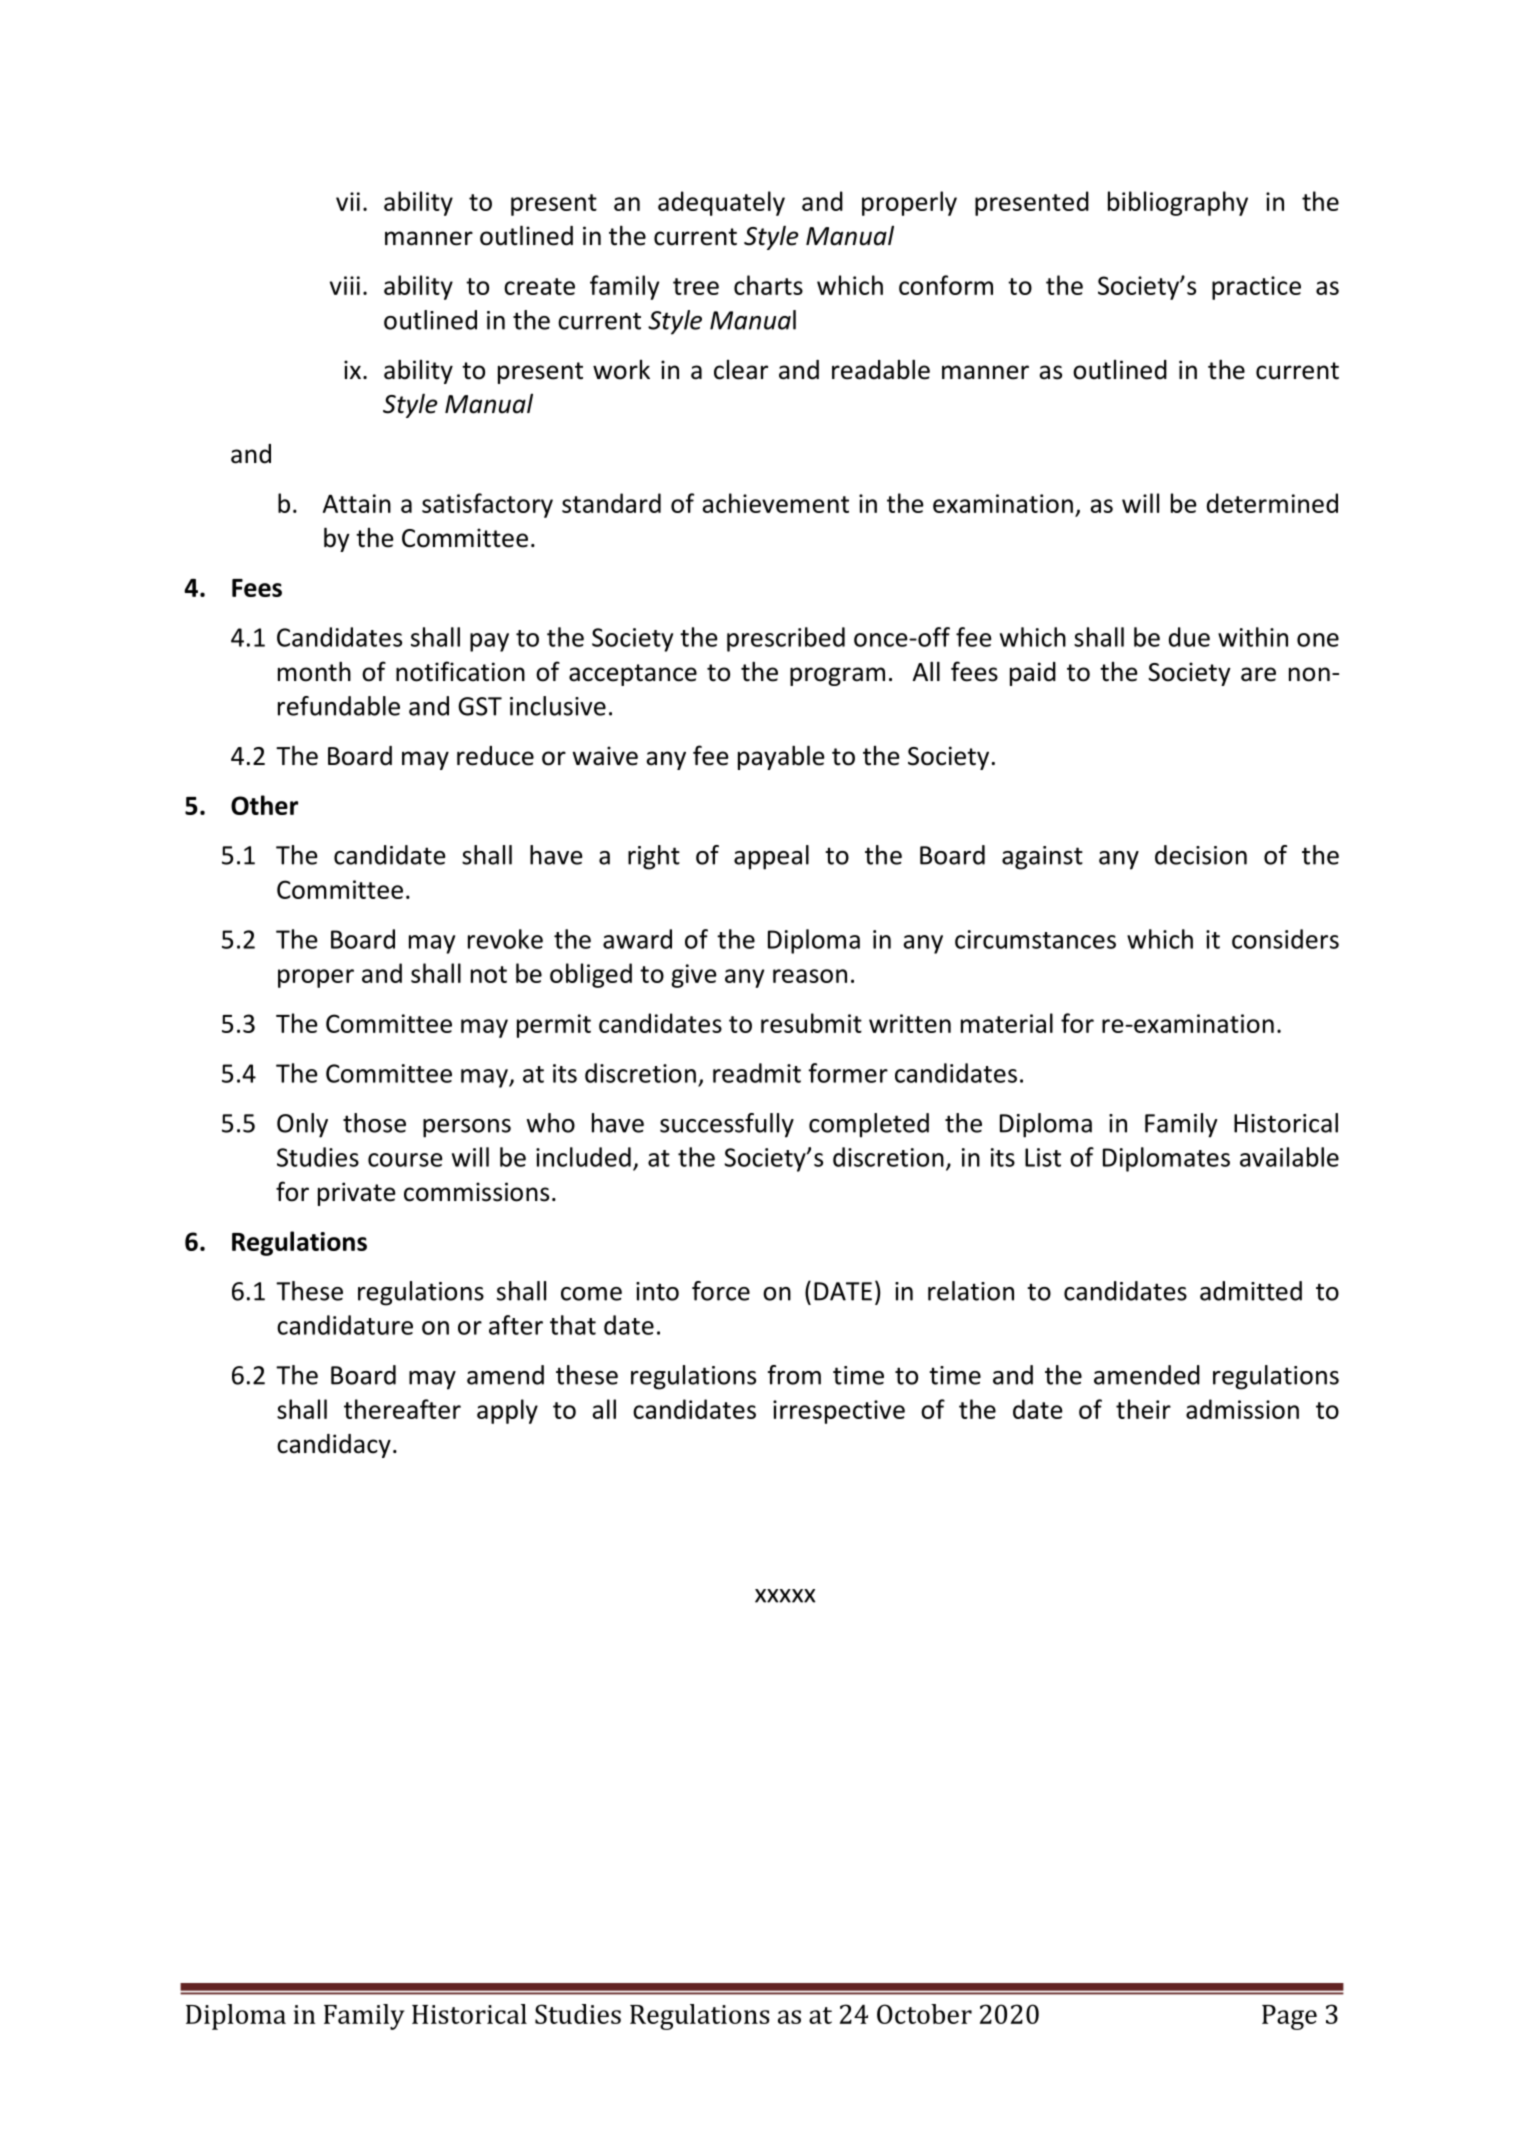 This page has height=2155, width=1524. Describe the element at coordinates (334, 1446) in the page. I see `candidacy` at that location.
